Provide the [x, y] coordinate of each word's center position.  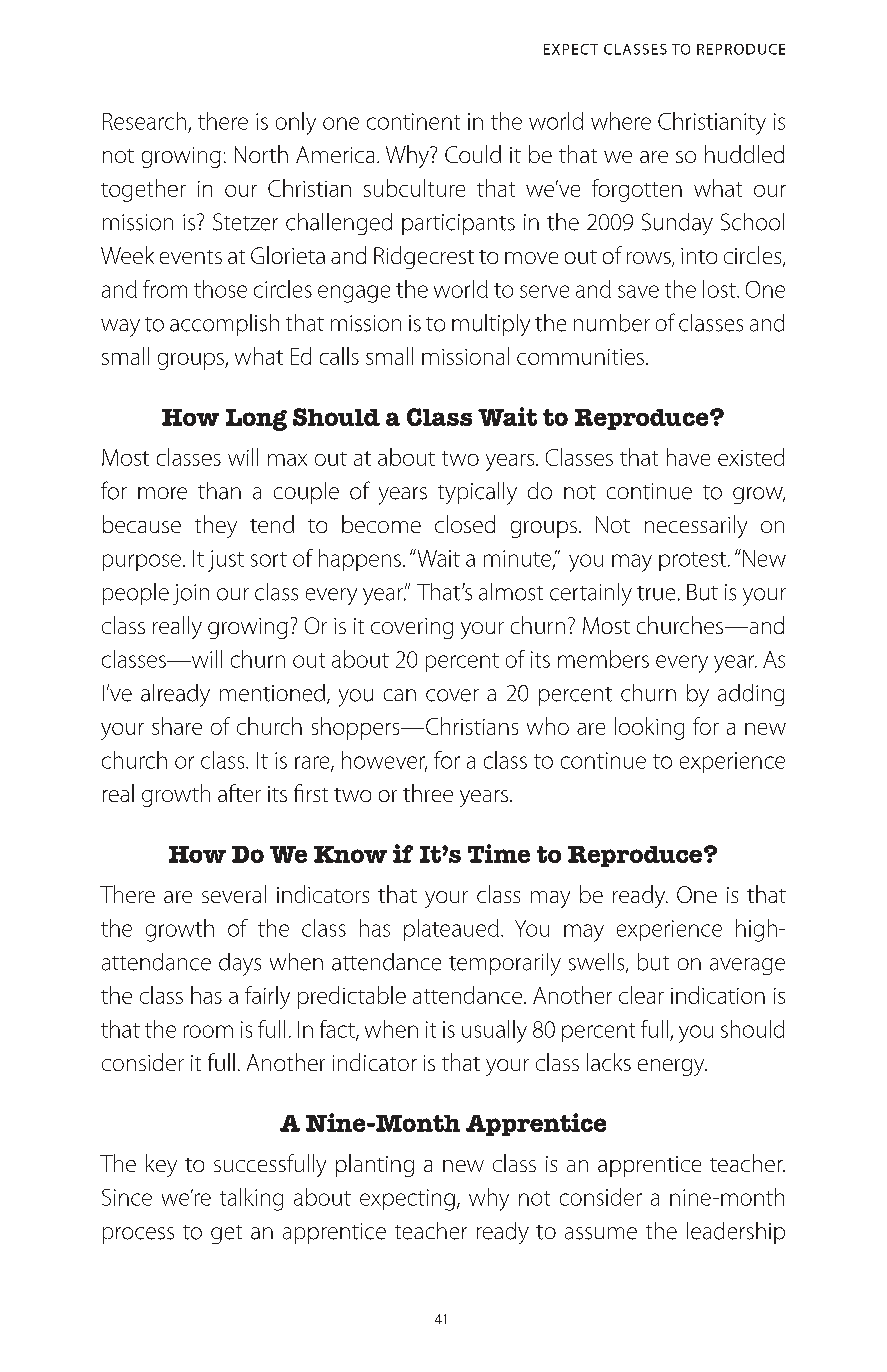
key [161, 1165]
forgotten [637, 190]
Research [144, 121]
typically [477, 493]
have [688, 457]
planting [375, 1165]
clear [641, 995]
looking [649, 728]
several [234, 894]
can [400, 695]
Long [256, 420]
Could [473, 154]
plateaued [451, 930]
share [177, 726]
